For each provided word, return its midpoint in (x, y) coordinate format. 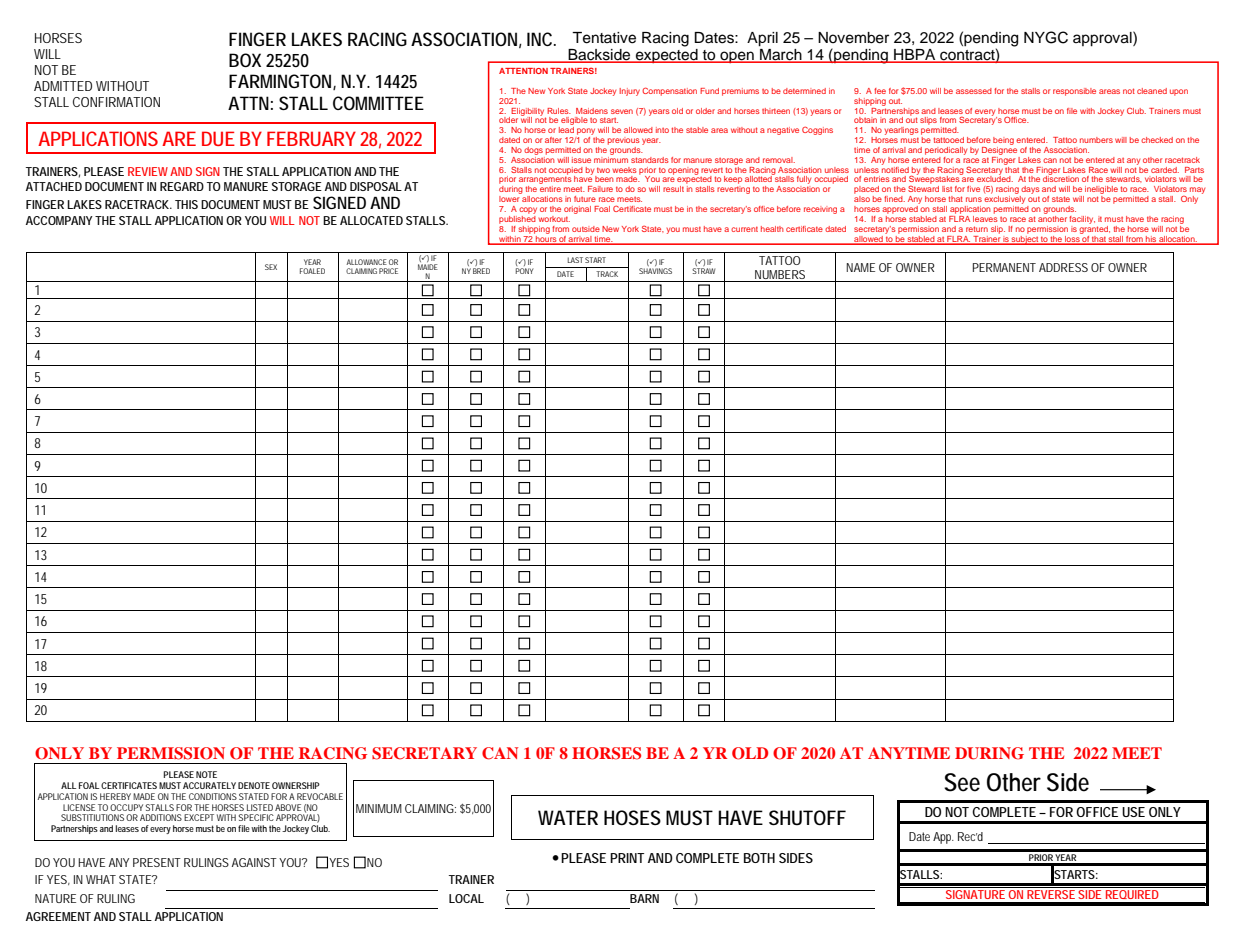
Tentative (604, 38)
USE (1133, 812)
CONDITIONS (213, 796)
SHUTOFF (807, 818)
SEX (271, 267)
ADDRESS (1063, 267)
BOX (245, 60)
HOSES (632, 818)
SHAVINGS (655, 271)
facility (1082, 220)
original (577, 210)
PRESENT (157, 862)
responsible (1074, 92)
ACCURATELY (209, 785)
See (962, 782)
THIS (186, 204)
